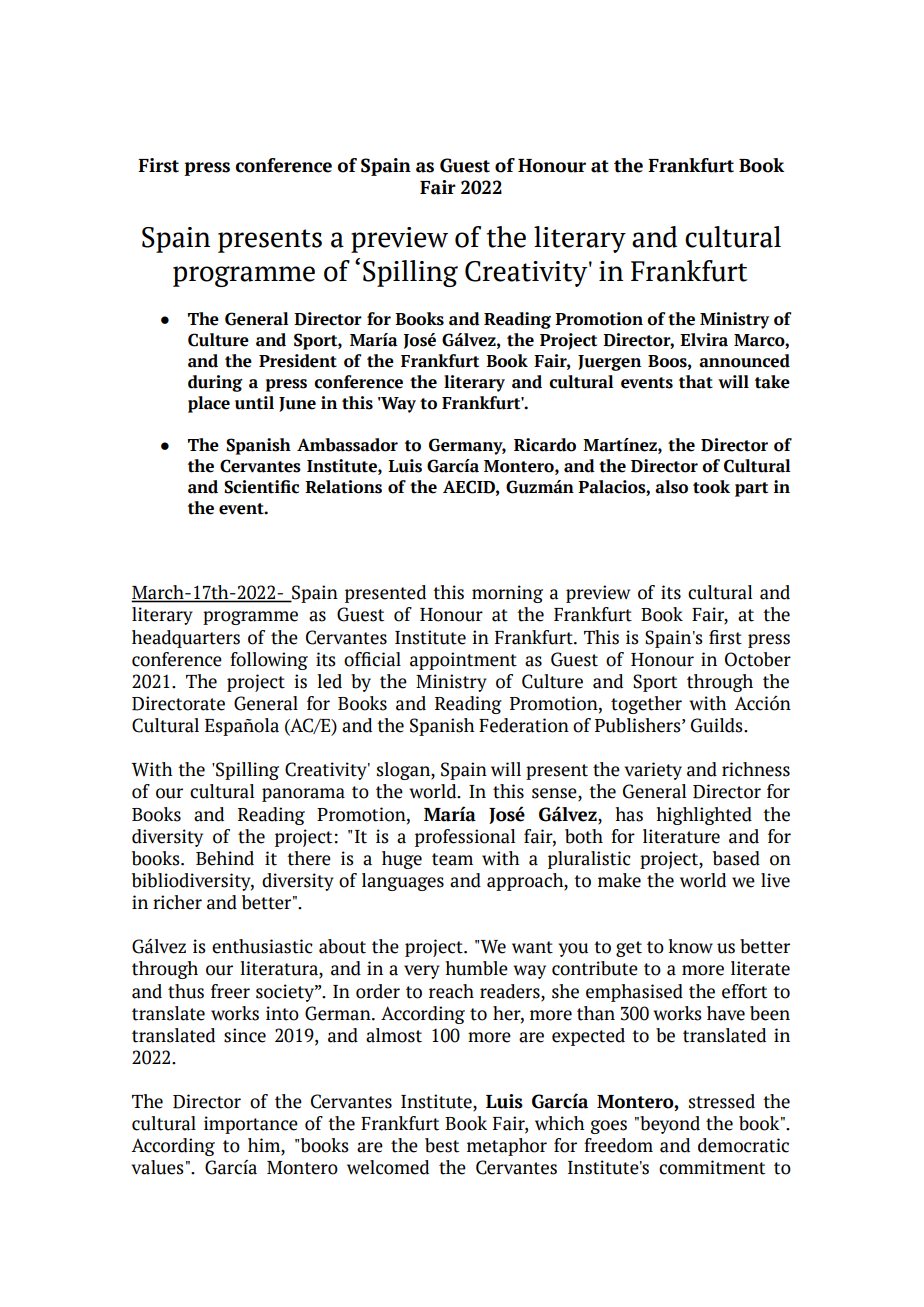 The image size is (924, 1307). I want to click on panorama, so click(303, 795).
